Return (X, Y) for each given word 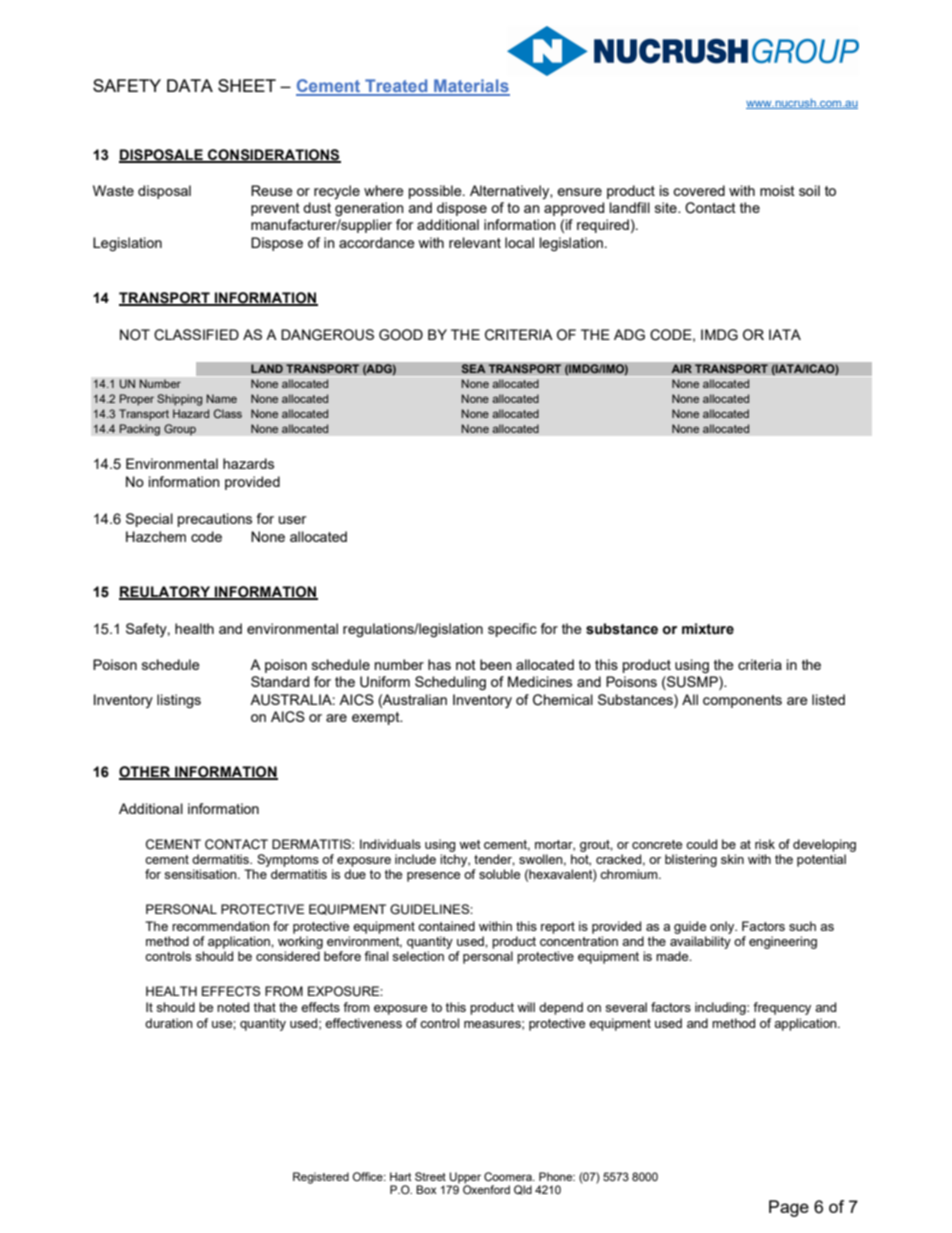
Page (789, 1208)
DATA (190, 85)
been (496, 664)
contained (446, 926)
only (723, 927)
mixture (708, 629)
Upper (465, 1178)
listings (179, 701)
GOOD (401, 335)
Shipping (179, 400)
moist (777, 190)
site (667, 207)
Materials (471, 87)
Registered (321, 1178)
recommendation (221, 926)
